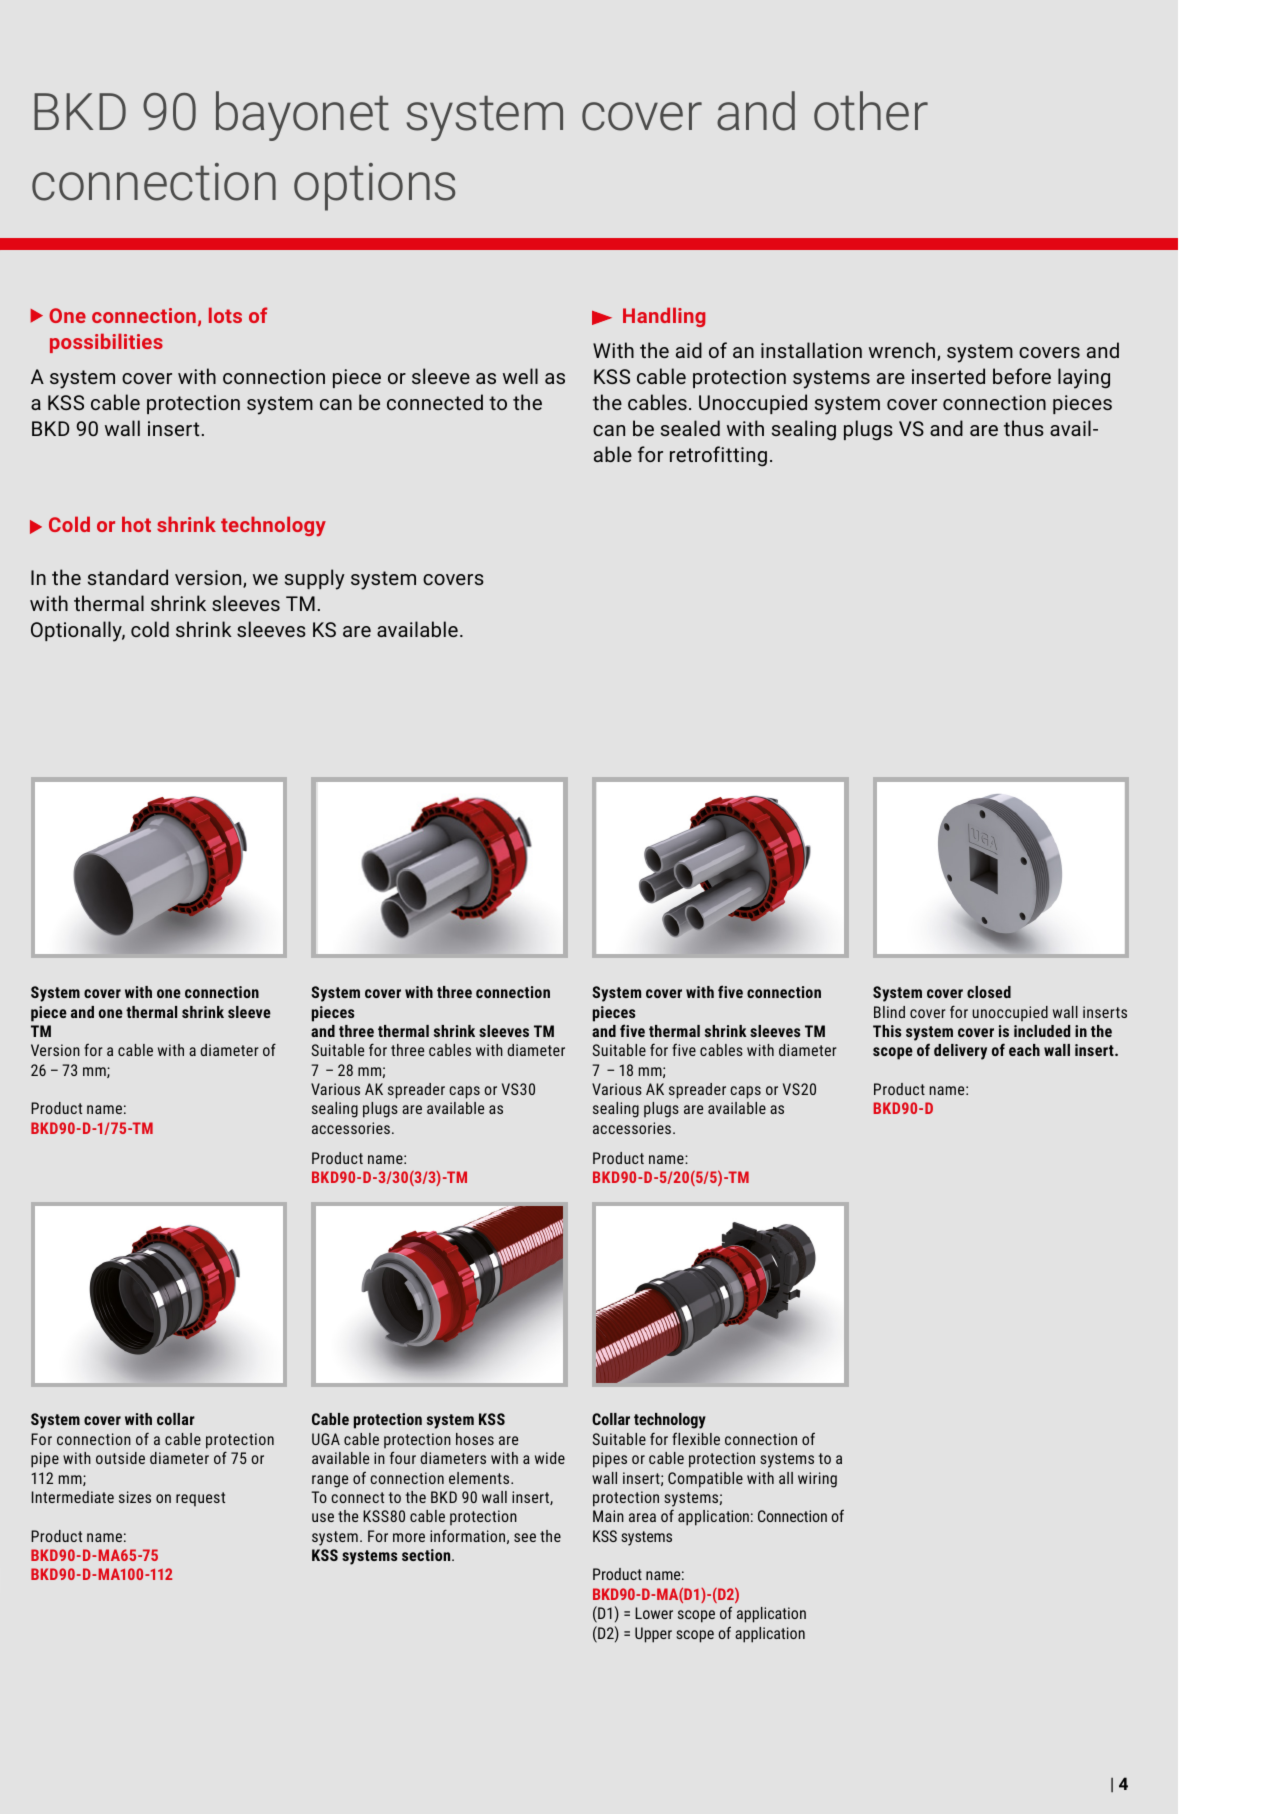 The height and width of the screenshot is (1814, 1282). What do you see at coordinates (315, 579) in the screenshot?
I see `supply` at bounding box center [315, 579].
